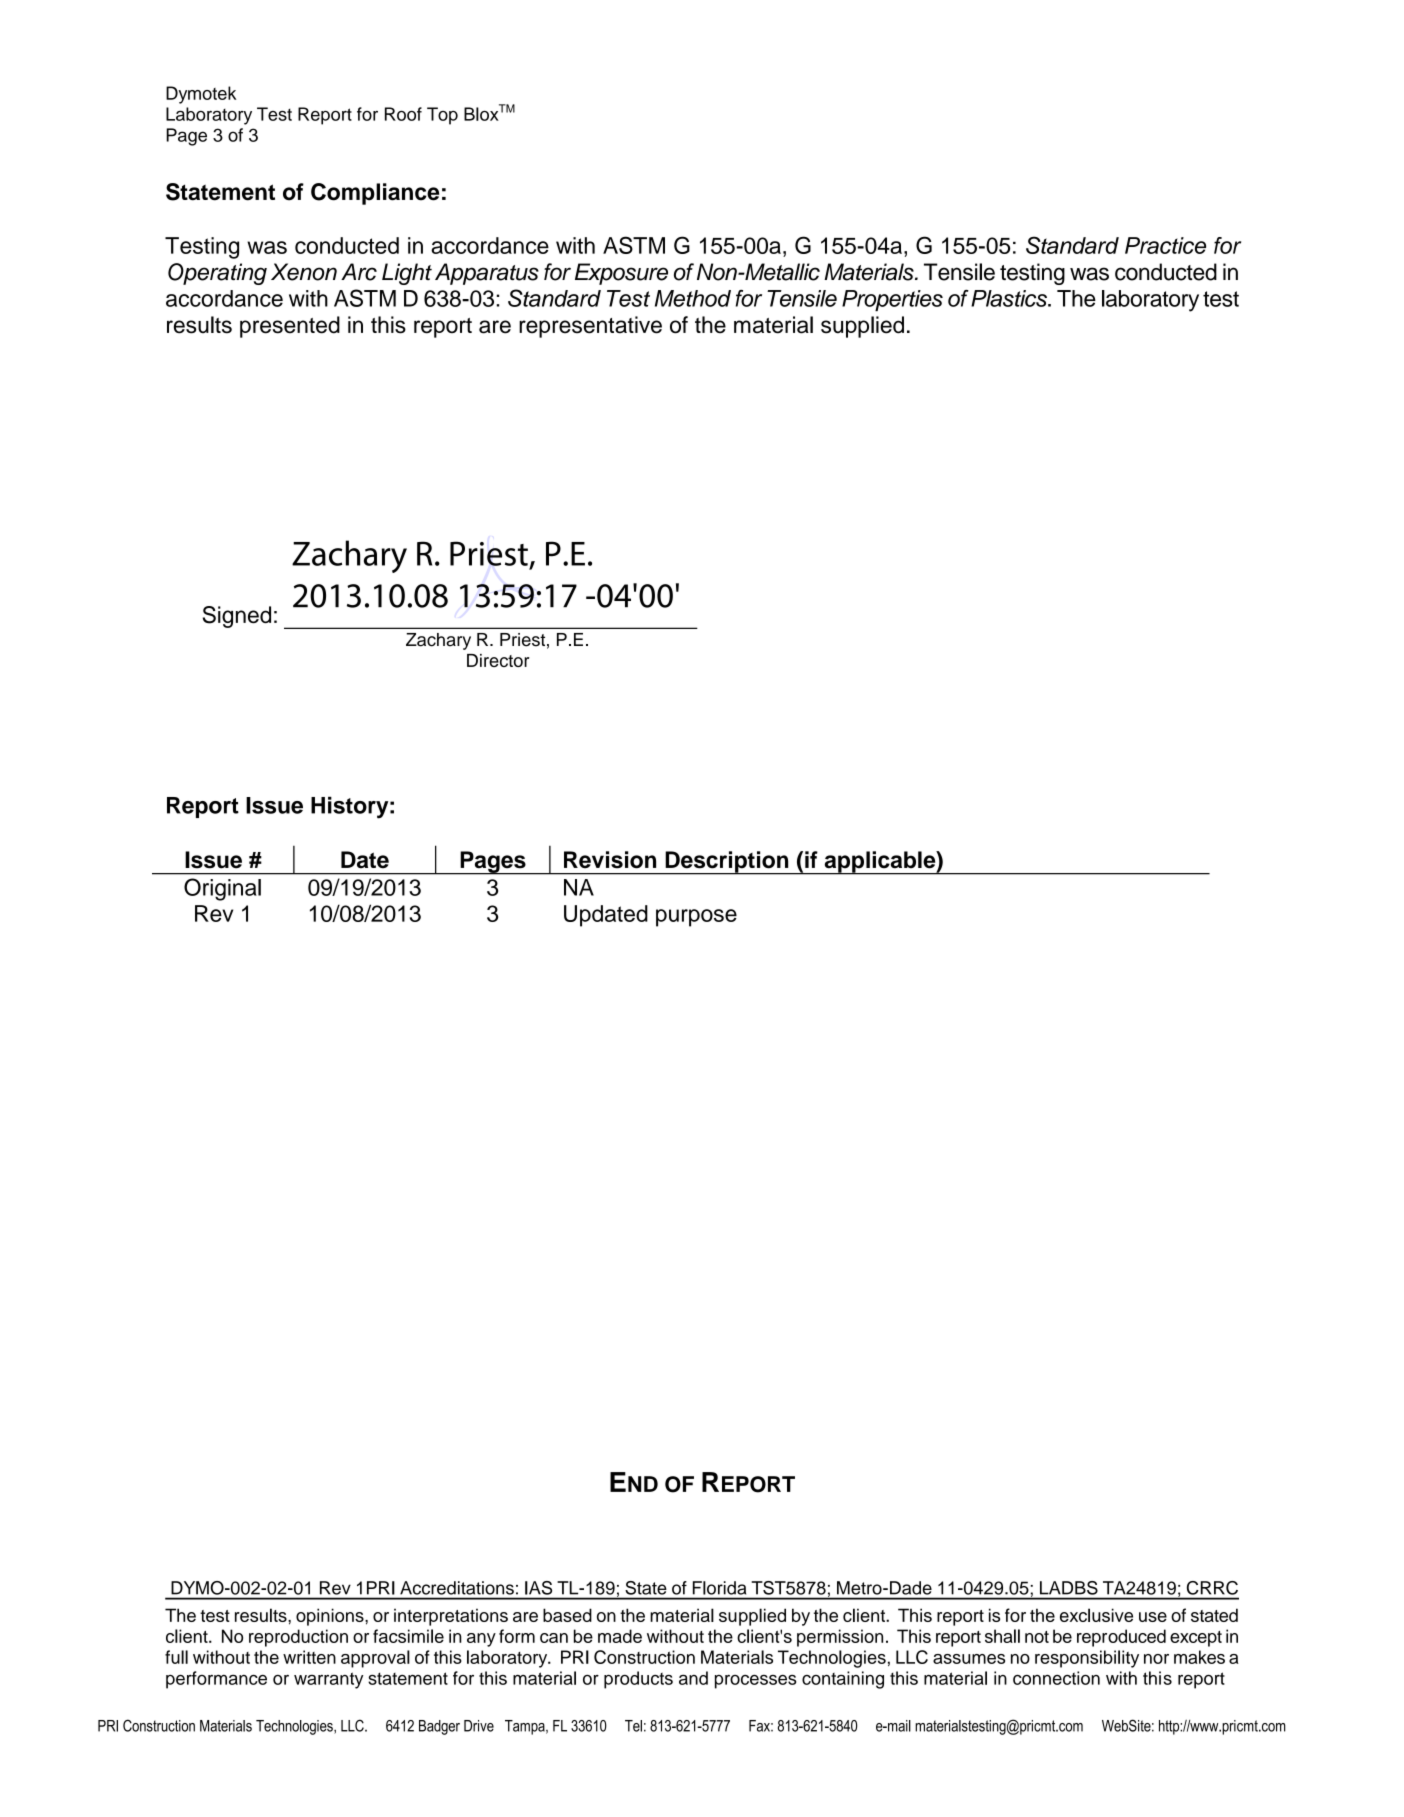 The image size is (1404, 1817). Describe the element at coordinates (1165, 245) in the screenshot. I see `Practice` at that location.
